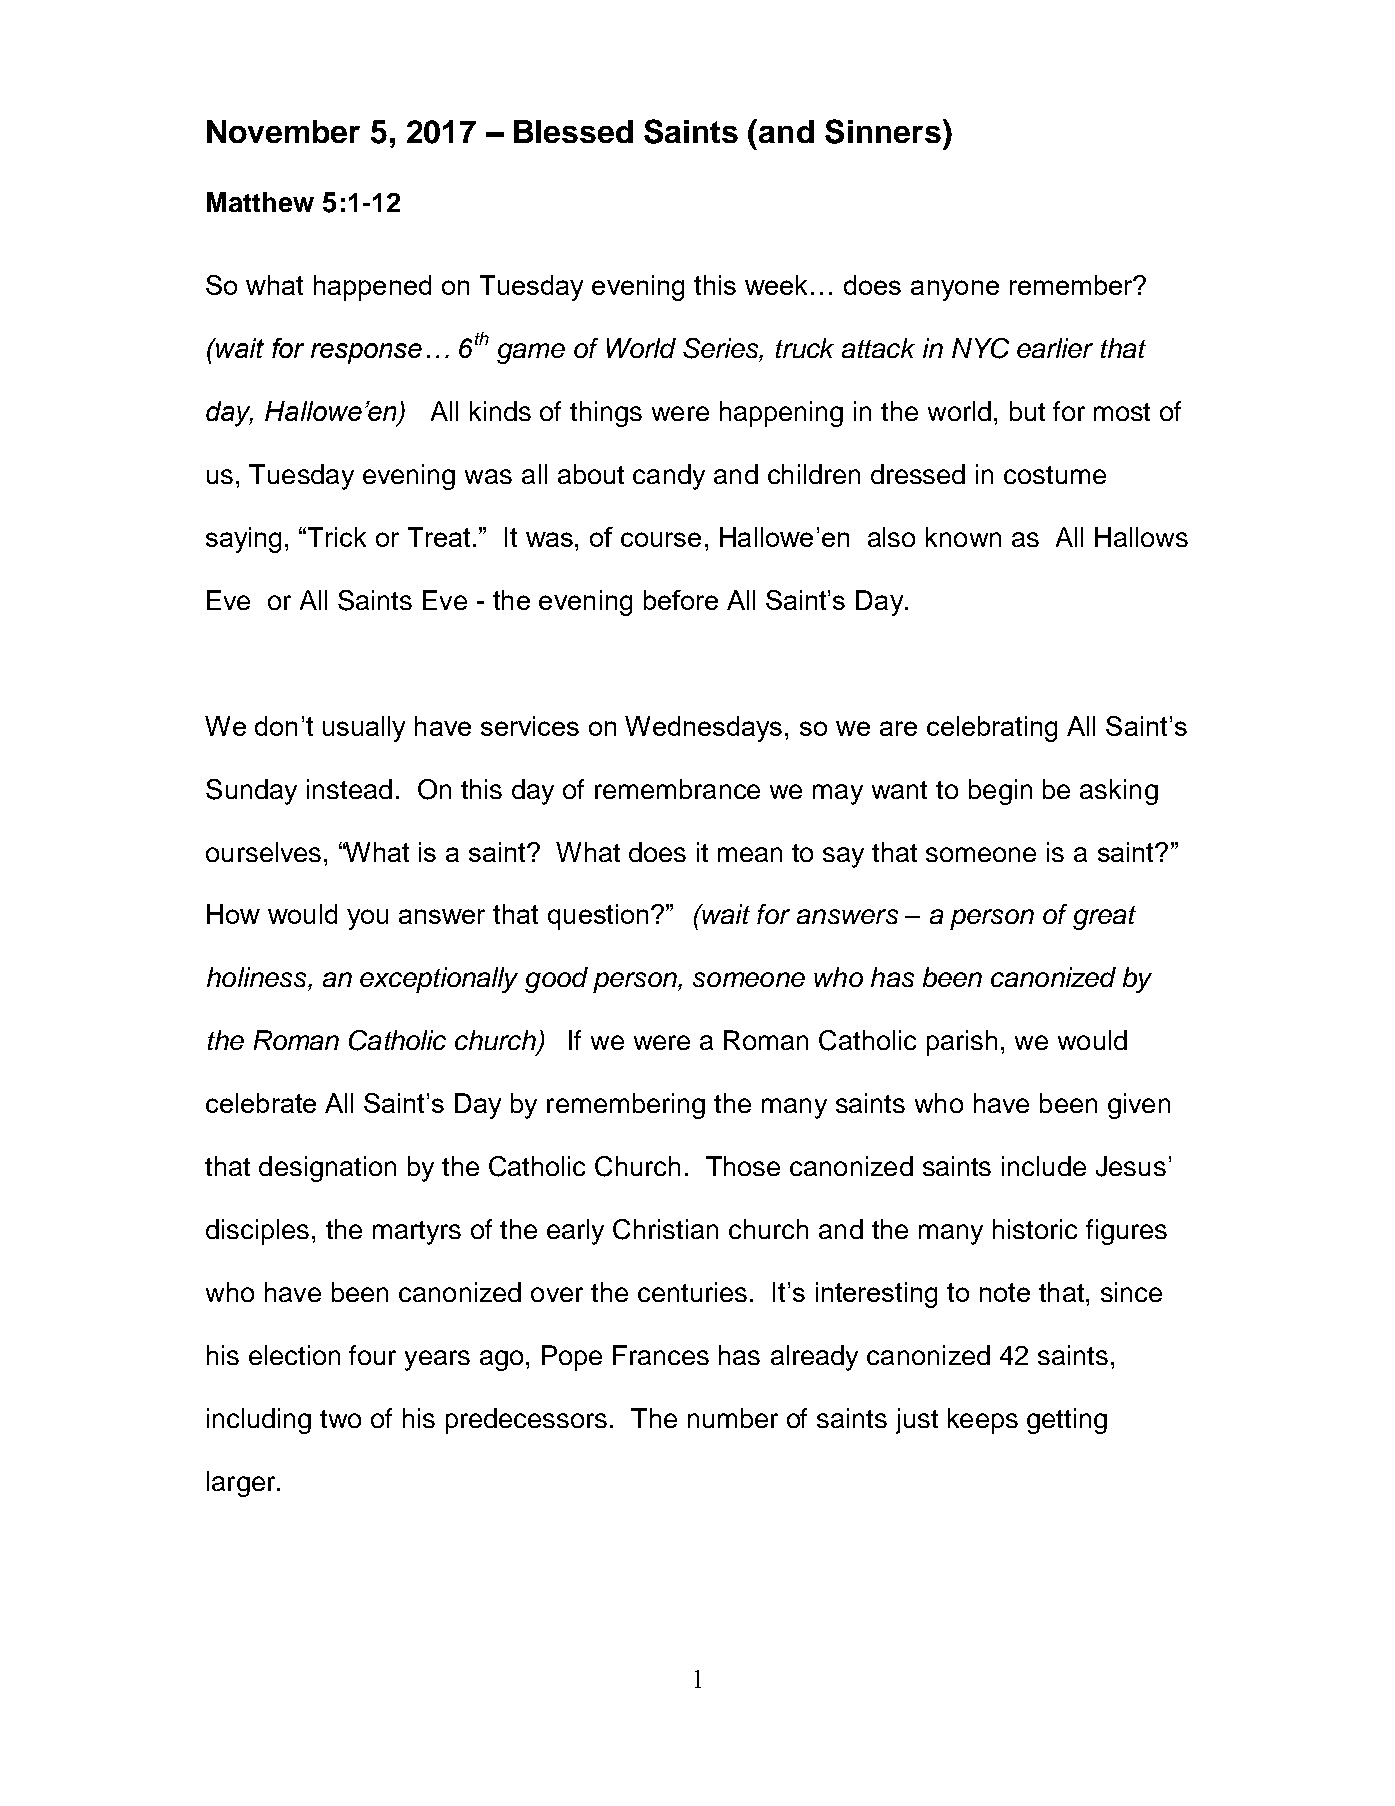  I want to click on getting, so click(1067, 1421).
